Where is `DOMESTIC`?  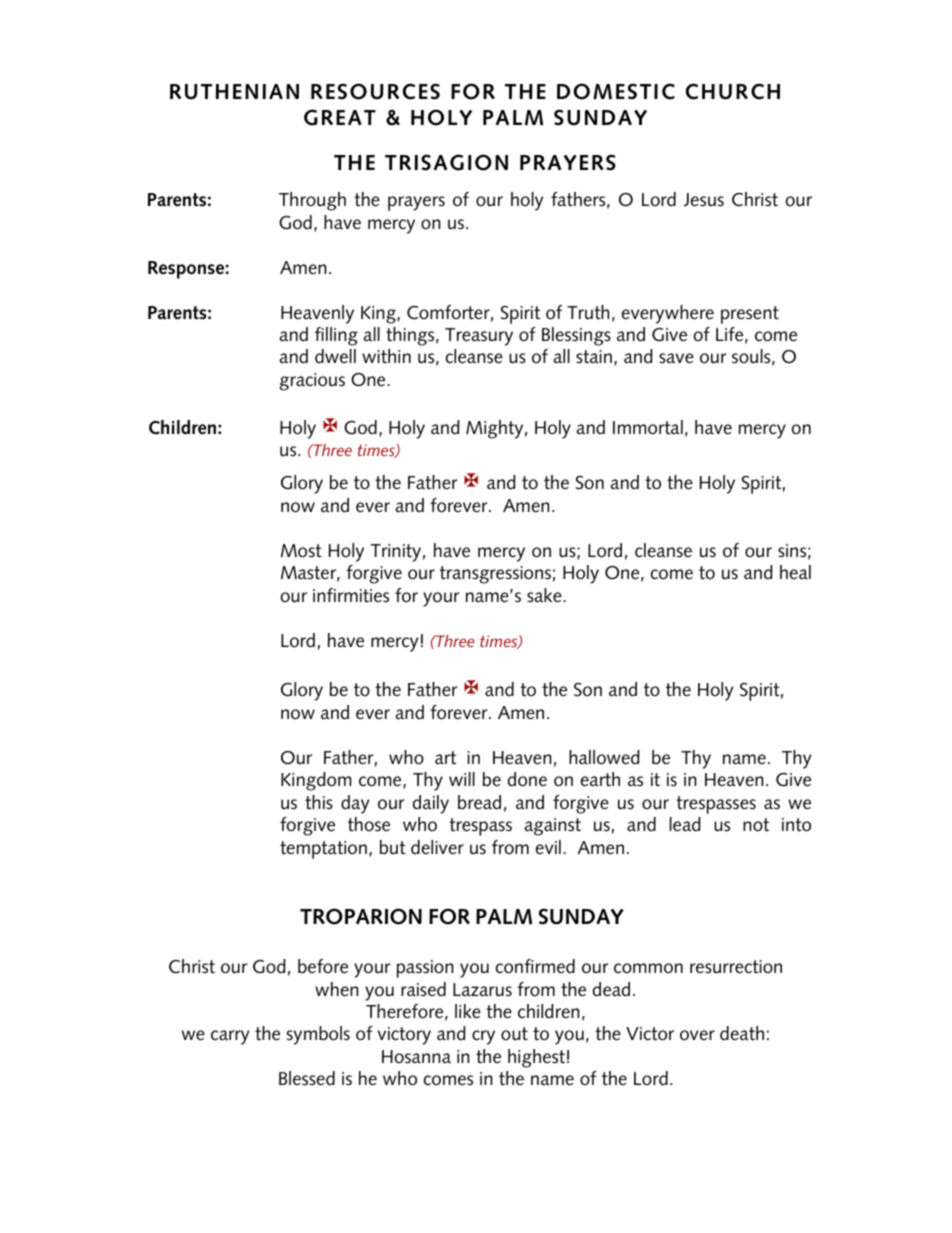 DOMESTIC is located at coordinates (616, 91).
